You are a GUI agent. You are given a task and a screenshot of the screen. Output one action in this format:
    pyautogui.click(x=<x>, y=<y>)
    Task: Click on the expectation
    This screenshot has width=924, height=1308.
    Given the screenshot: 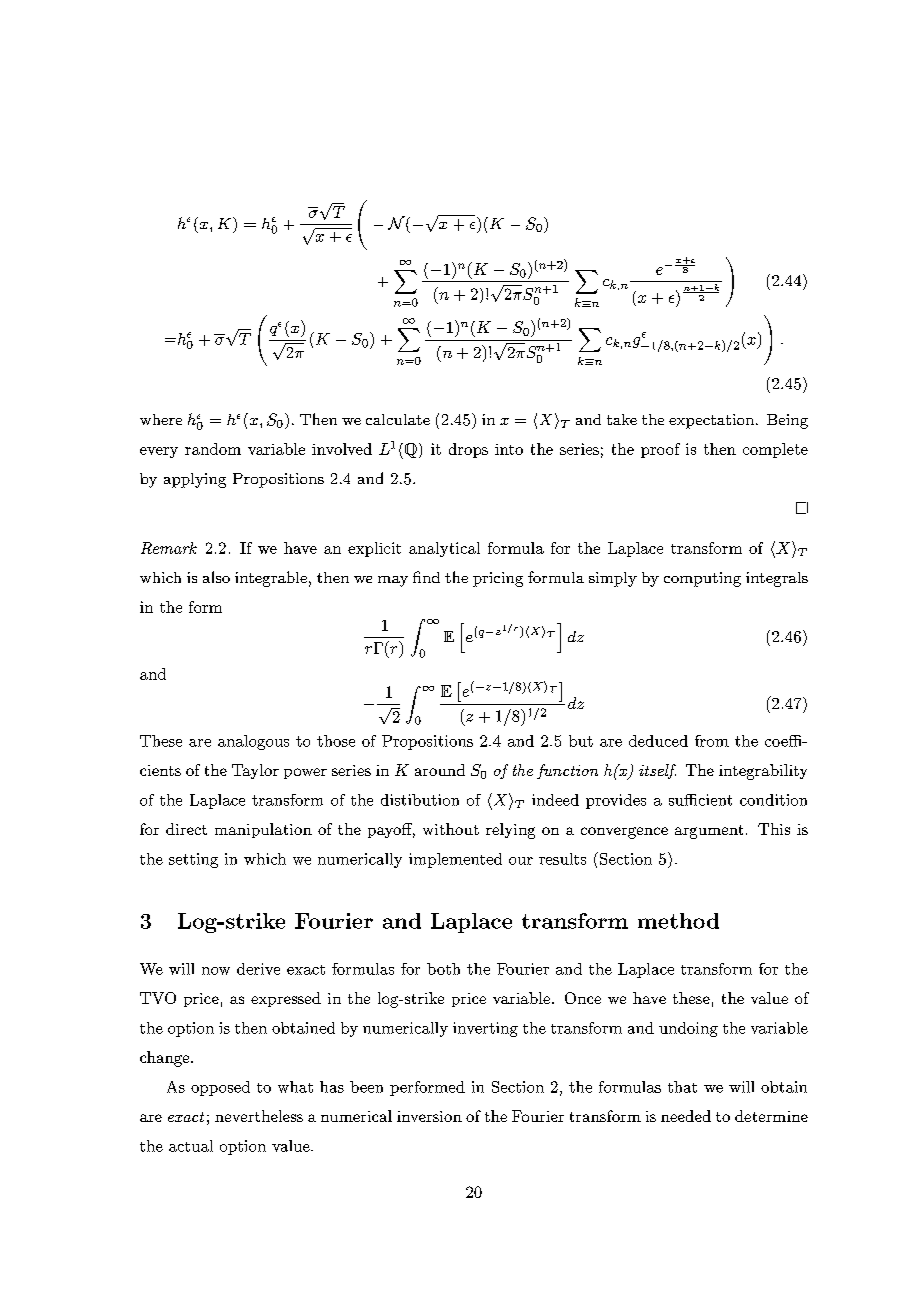 What is the action you would take?
    pyautogui.click(x=713, y=421)
